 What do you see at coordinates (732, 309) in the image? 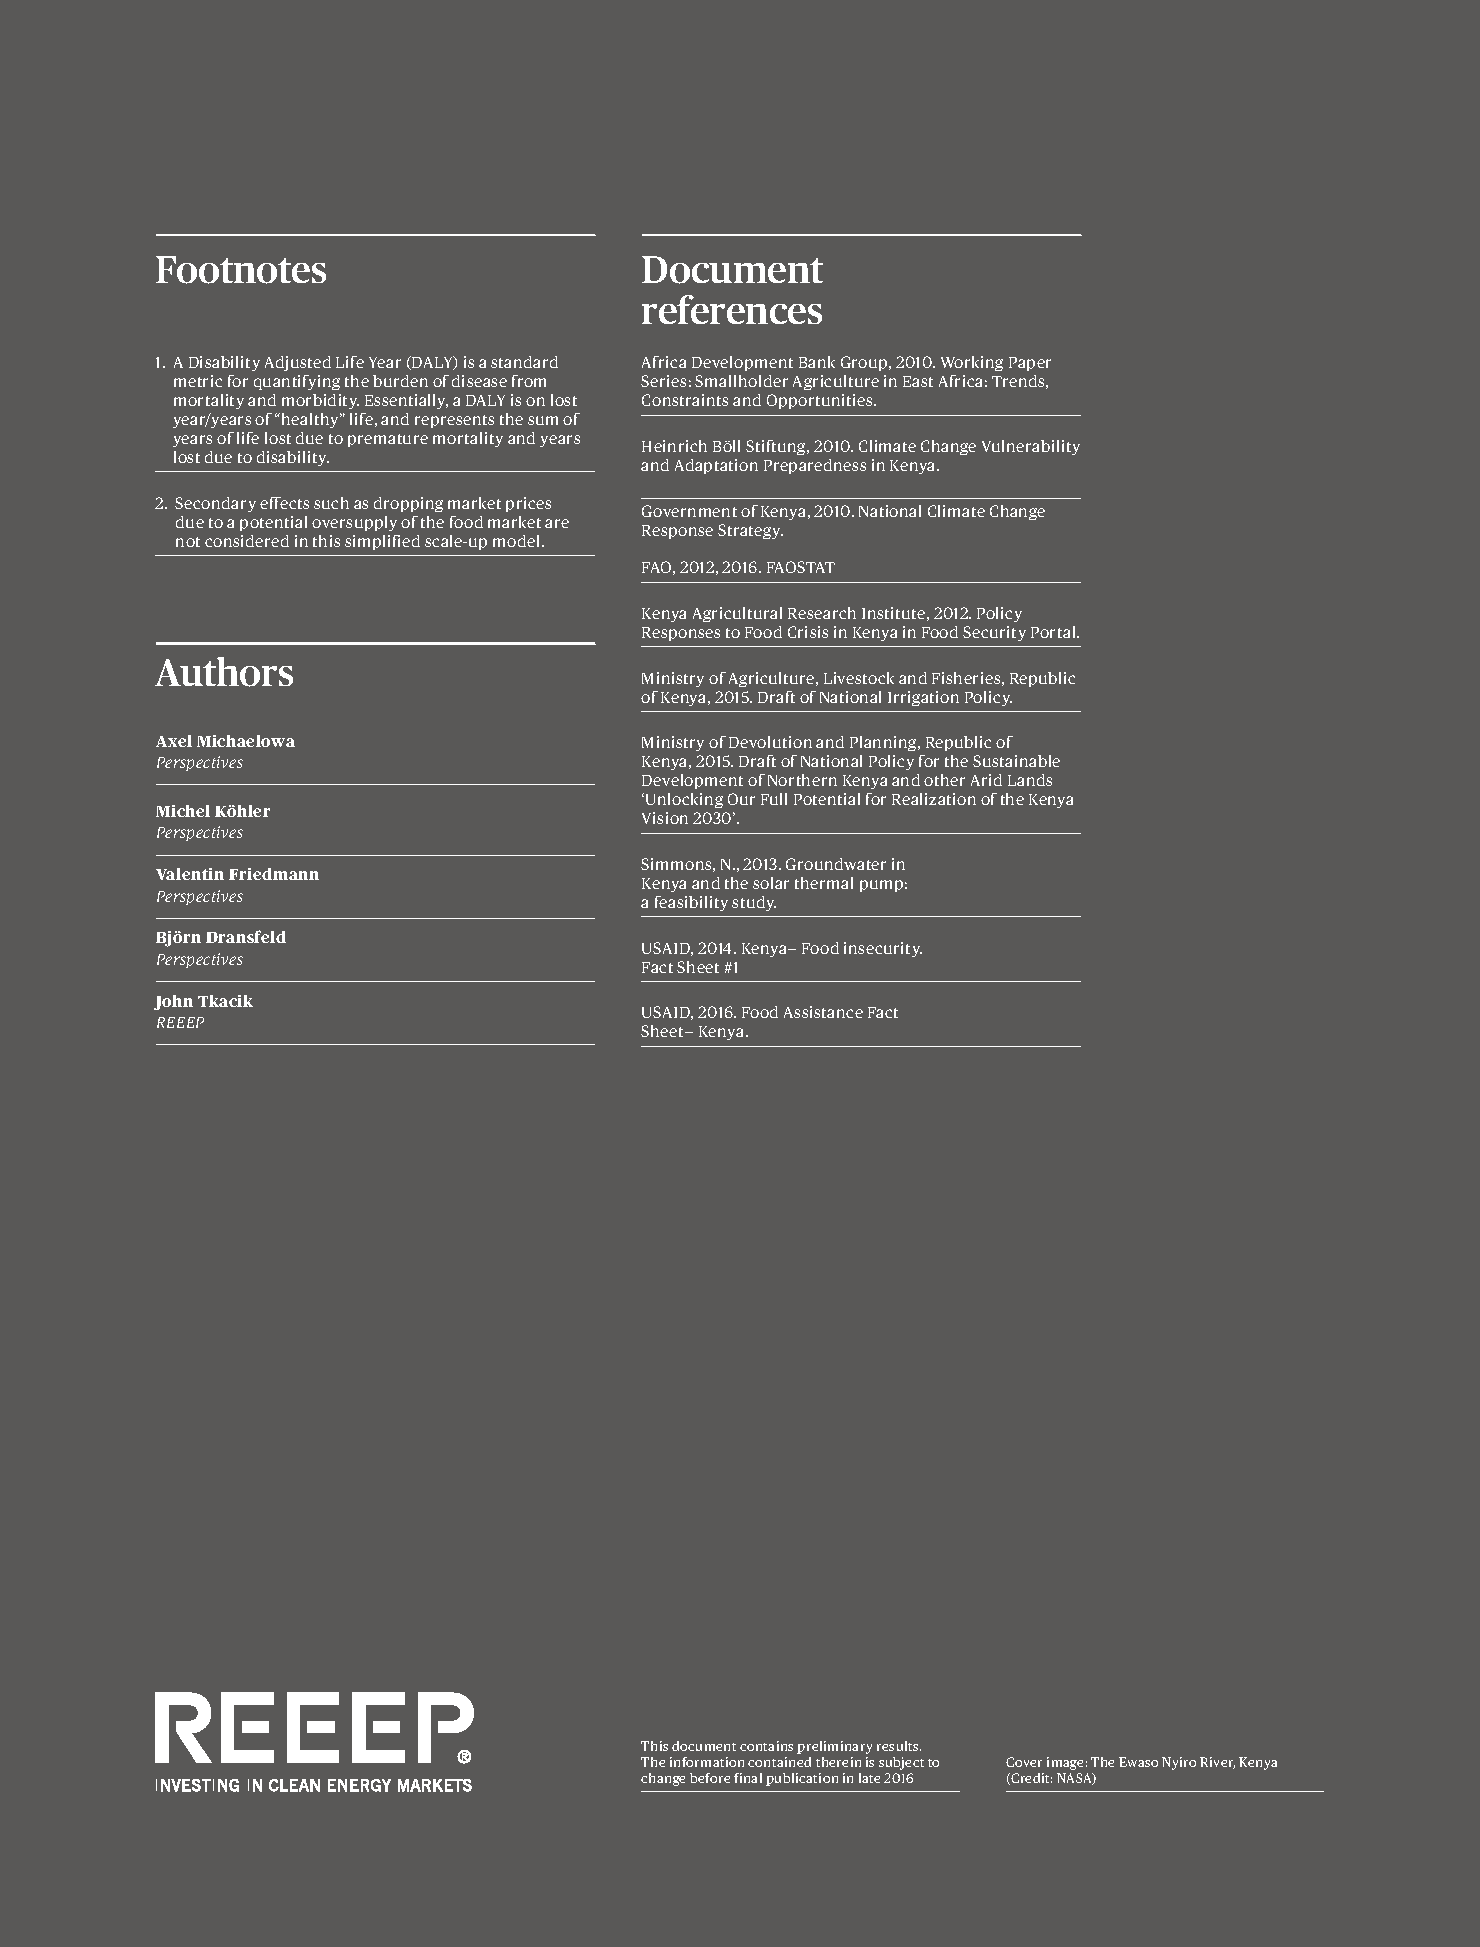
I see `references` at bounding box center [732, 309].
